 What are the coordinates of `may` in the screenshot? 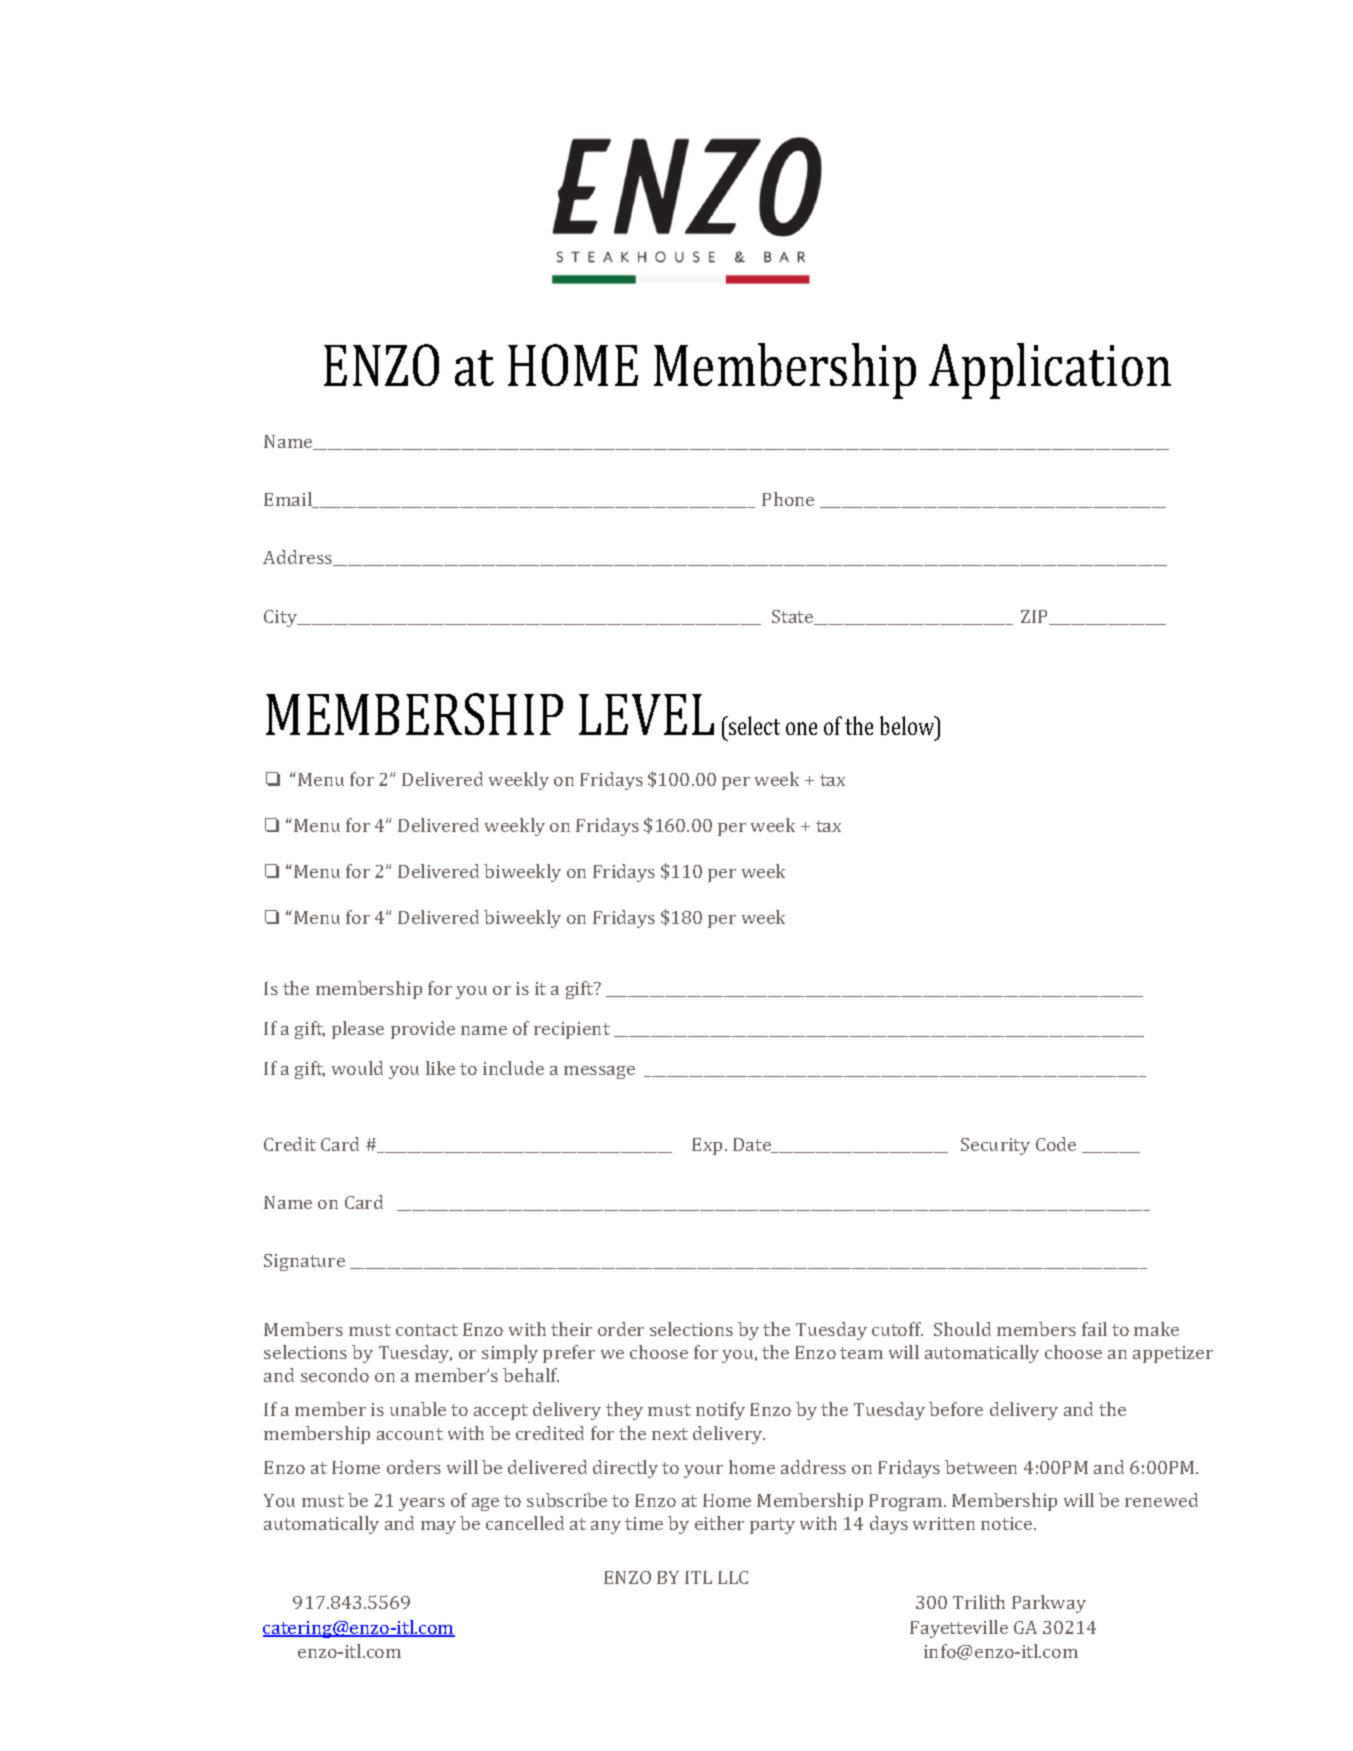 It's located at (438, 1527).
